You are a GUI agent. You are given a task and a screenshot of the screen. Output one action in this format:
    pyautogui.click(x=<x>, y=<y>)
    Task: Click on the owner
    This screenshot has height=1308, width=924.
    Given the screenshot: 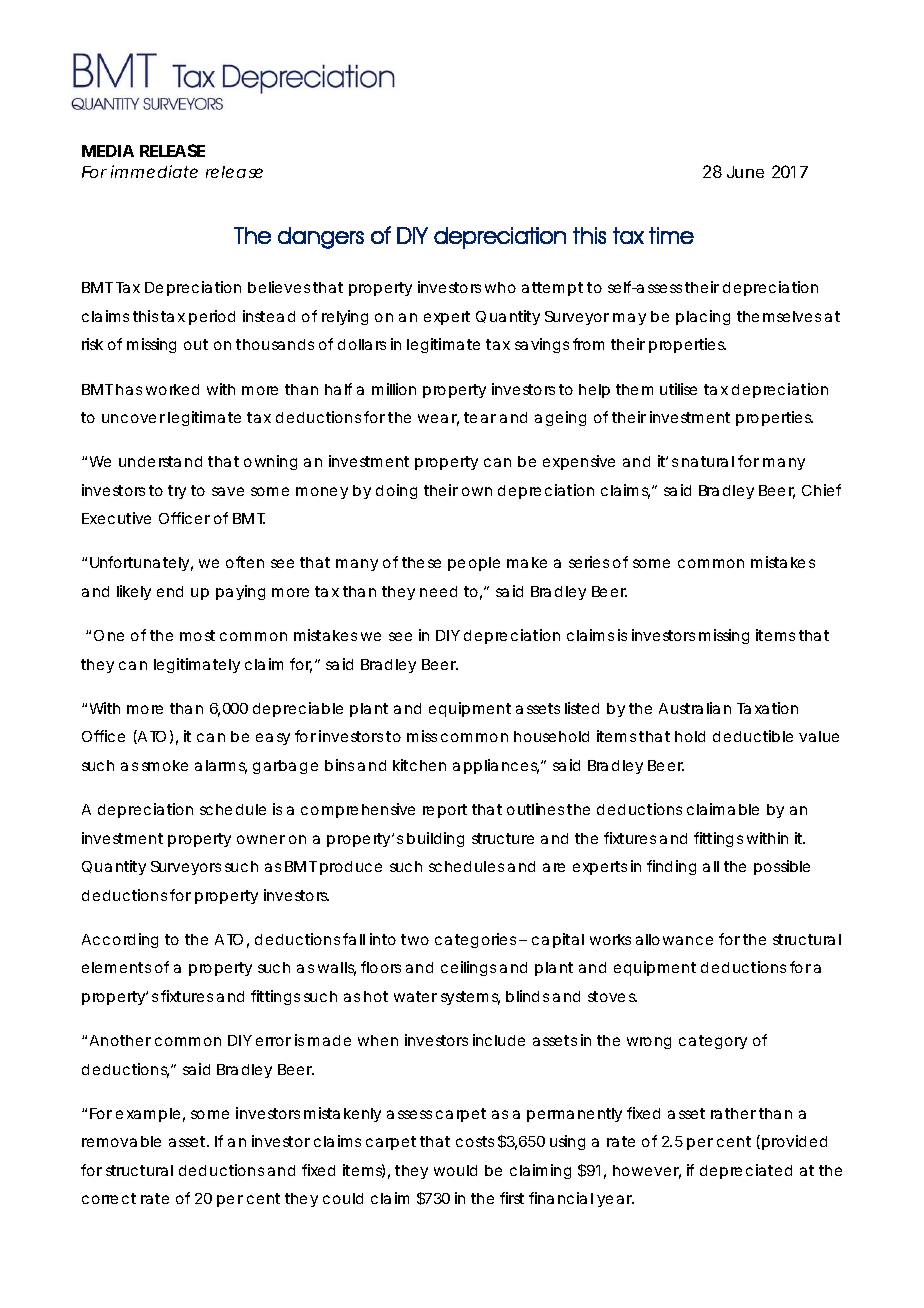 What is the action you would take?
    pyautogui.click(x=261, y=839)
